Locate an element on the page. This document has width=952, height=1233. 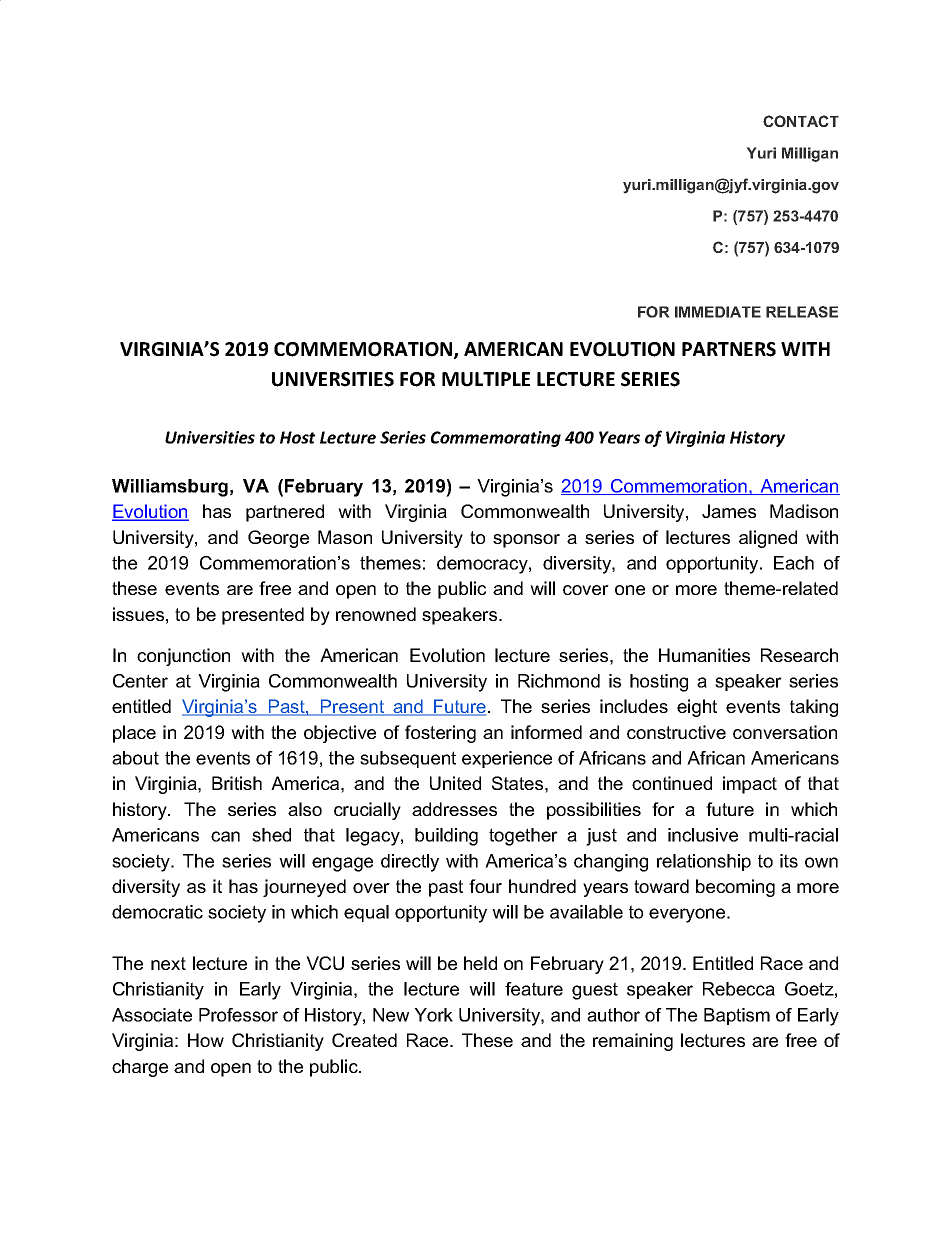
Commemorating is located at coordinates (496, 439).
